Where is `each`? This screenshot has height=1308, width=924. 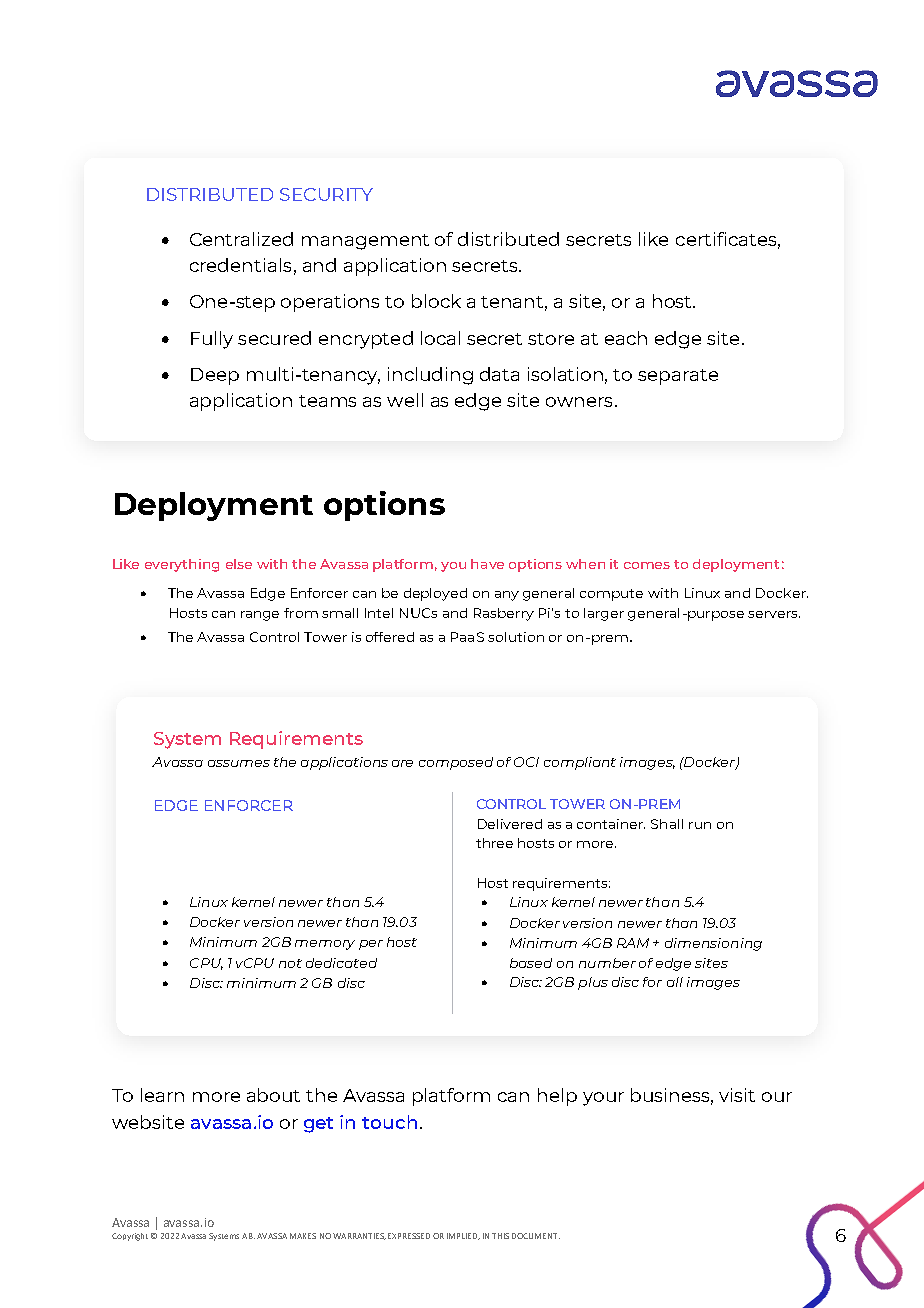
each is located at coordinates (626, 338).
